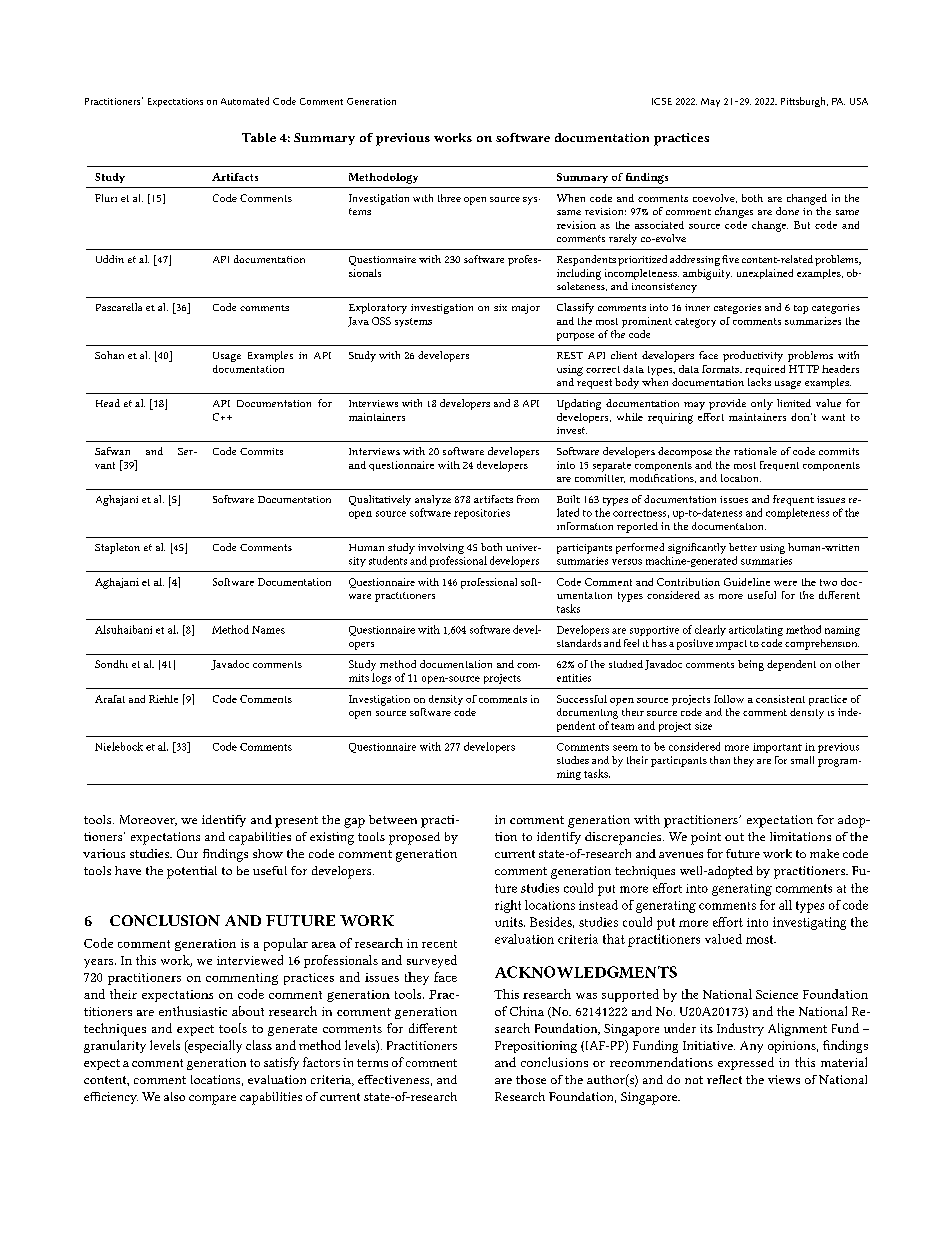 This screenshot has width=952, height=1233. I want to click on three, so click(449, 198).
